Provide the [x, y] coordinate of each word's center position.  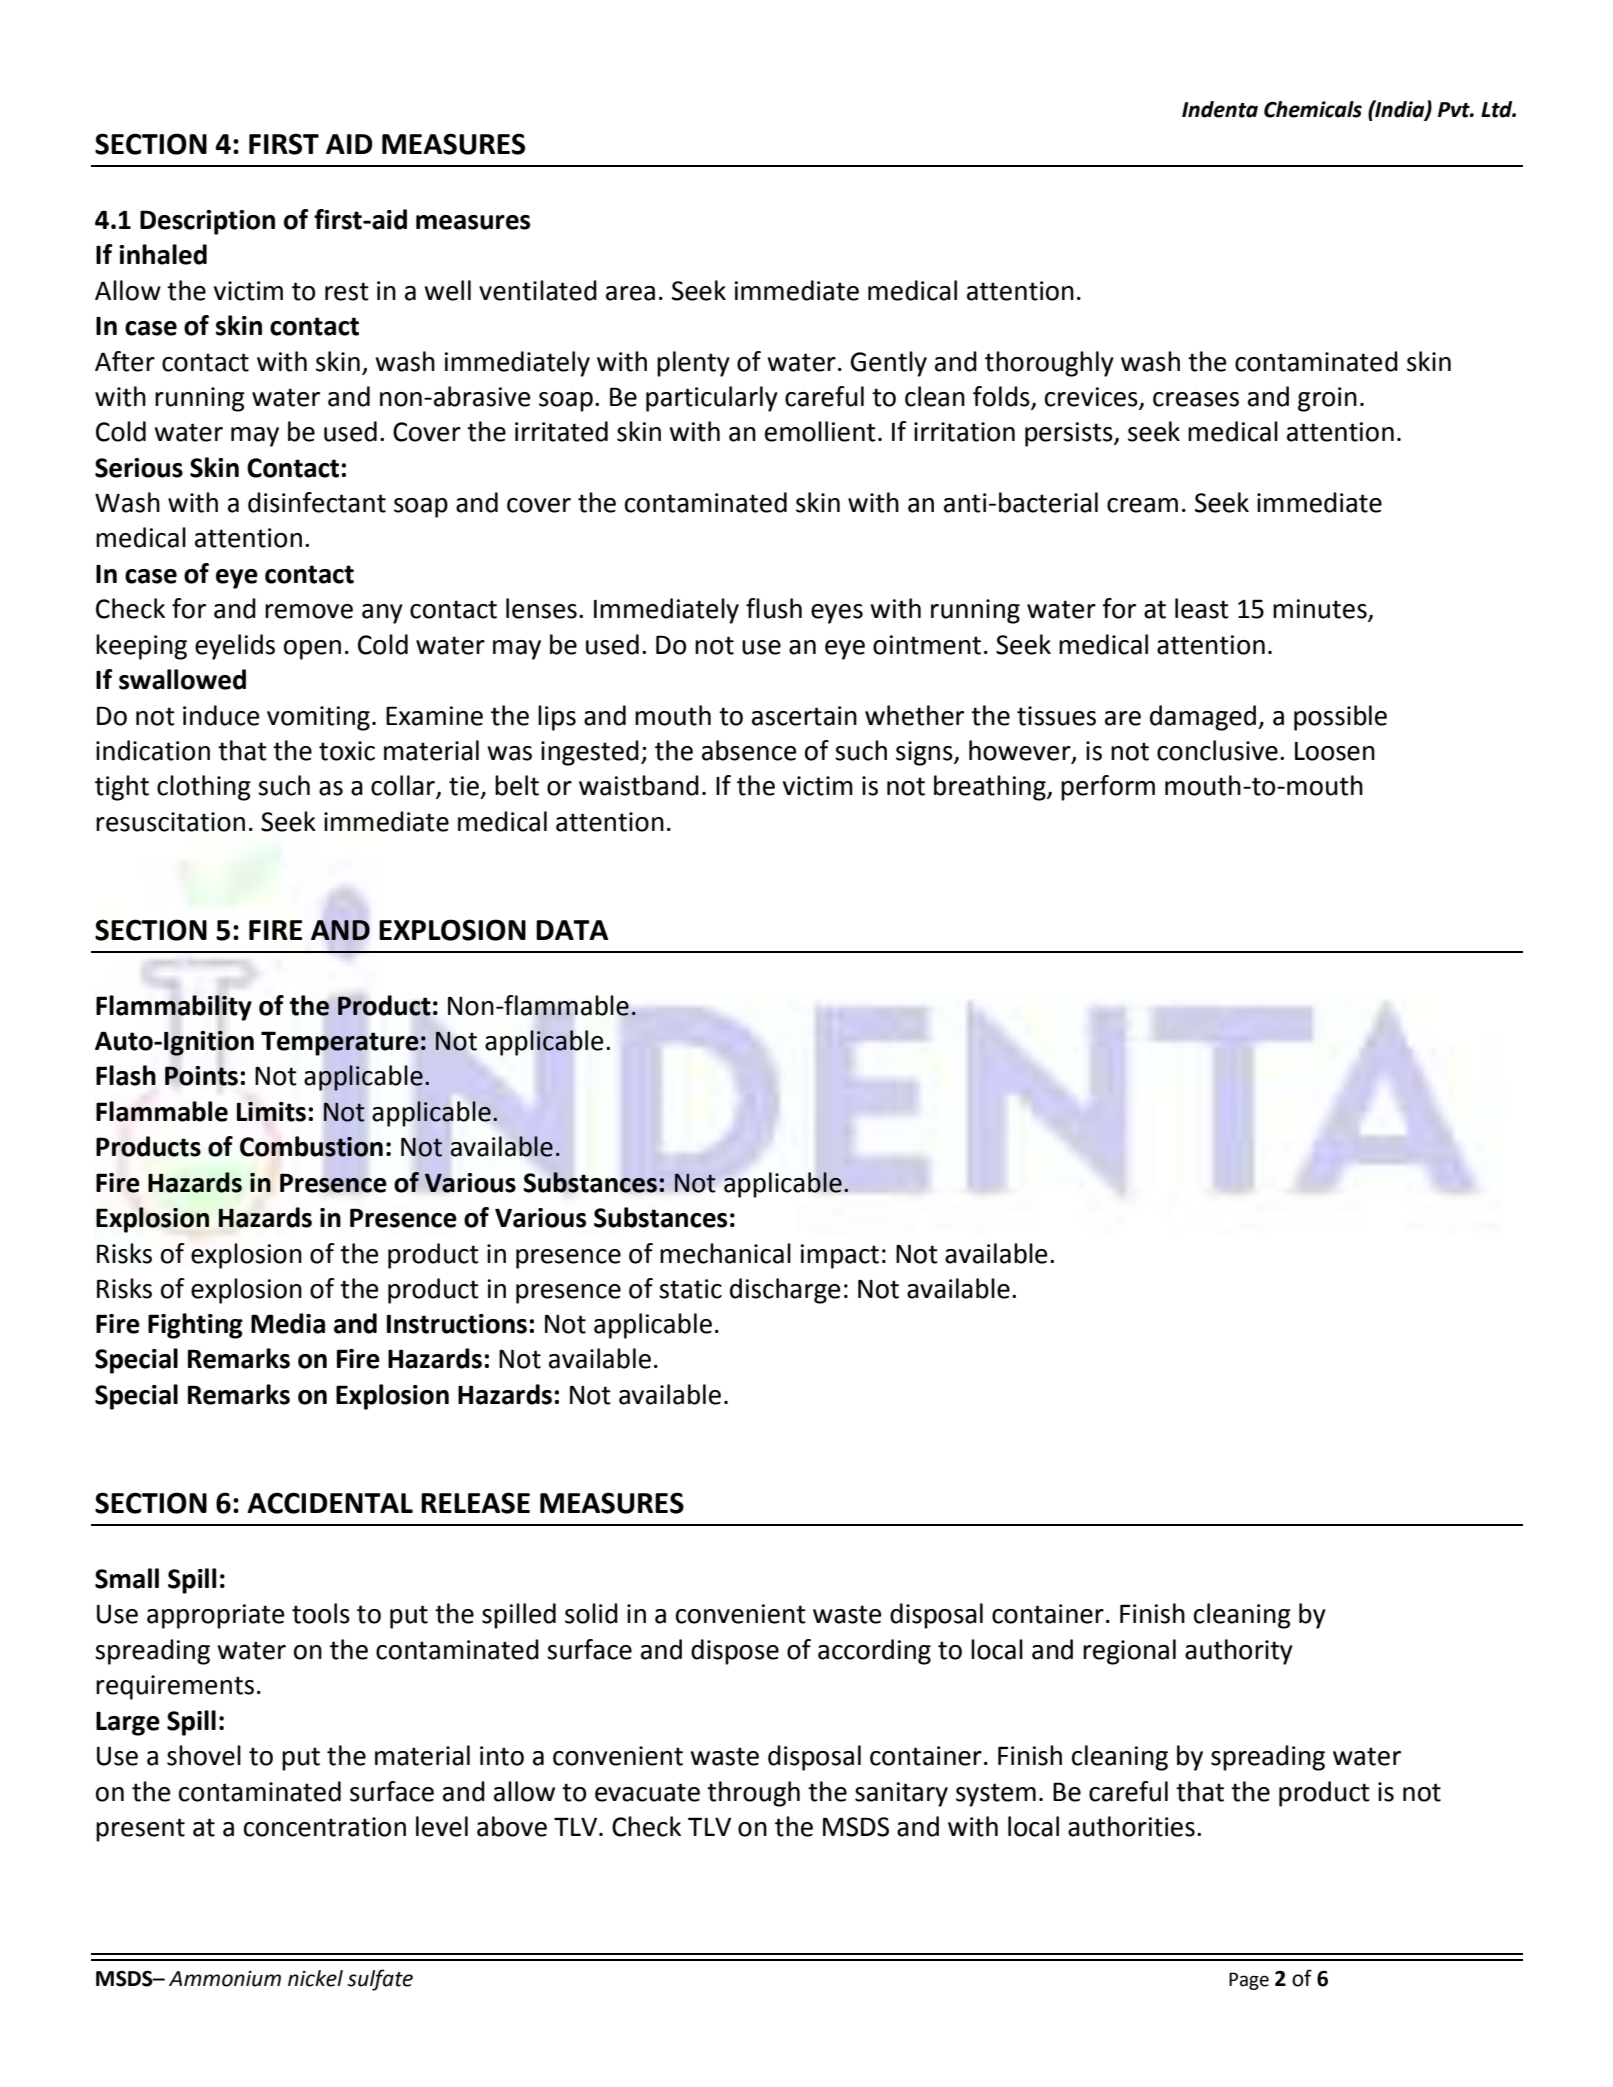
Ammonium [225, 1979]
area [630, 293]
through [753, 1794]
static [690, 1289]
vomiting [318, 718]
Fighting [195, 1326]
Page [1249, 1981]
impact [839, 1256]
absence [749, 750]
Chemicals [1313, 109]
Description [207, 222]
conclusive [1217, 750]
